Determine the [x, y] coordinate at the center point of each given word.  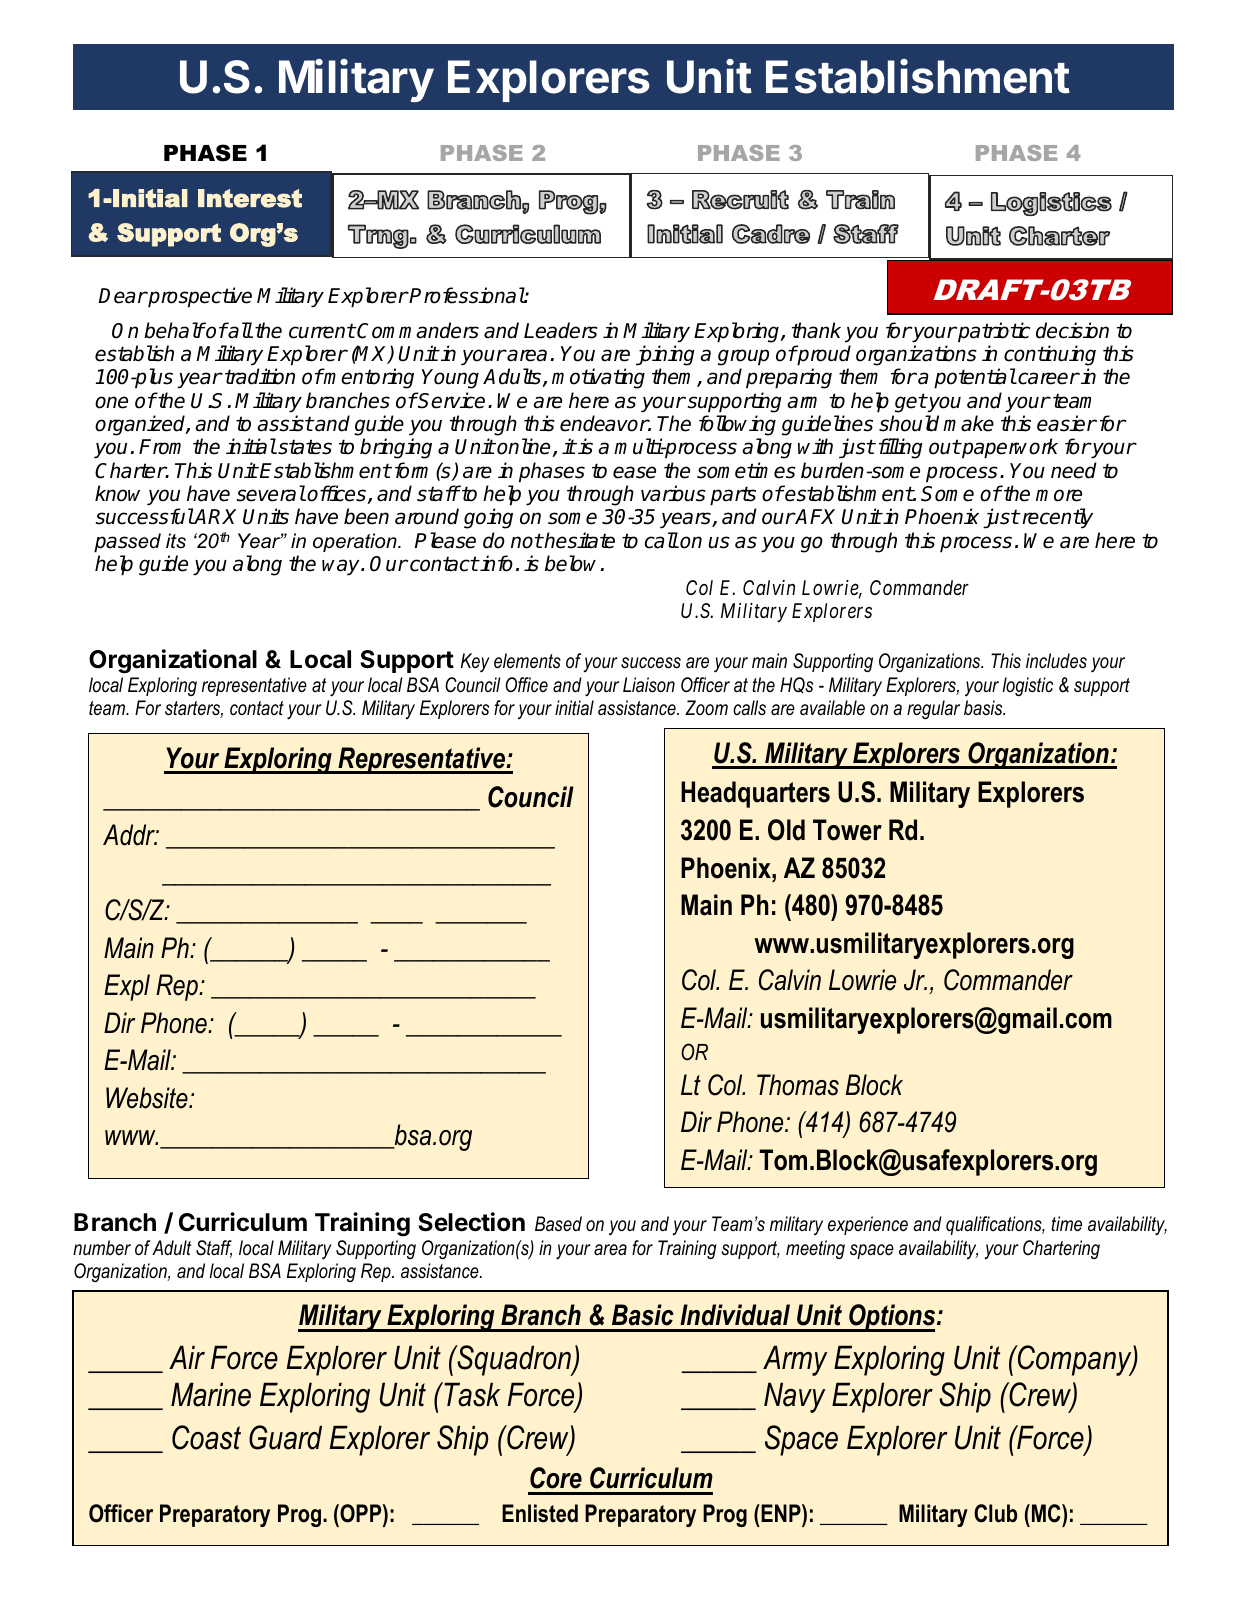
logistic [1027, 686]
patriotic [993, 332]
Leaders [561, 330]
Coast [206, 1437]
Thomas [798, 1085]
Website [148, 1098]
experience [868, 1225]
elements [527, 661]
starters [194, 709]
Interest [250, 198]
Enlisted [540, 1513]
